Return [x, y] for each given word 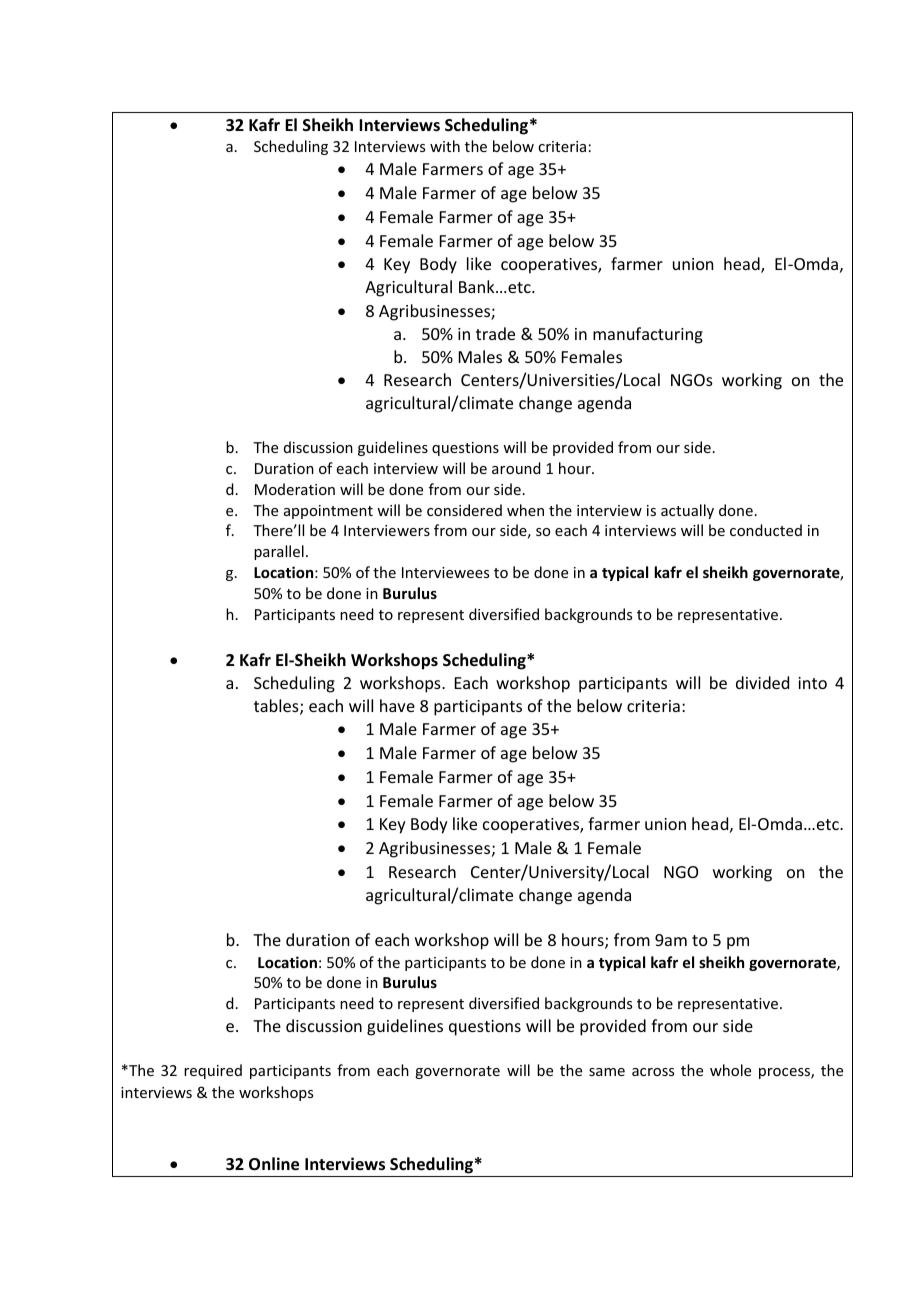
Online [274, 1164]
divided [762, 682]
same [607, 1072]
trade [495, 333]
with [445, 146]
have [397, 705]
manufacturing [648, 335]
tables [277, 707]
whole [730, 1070]
